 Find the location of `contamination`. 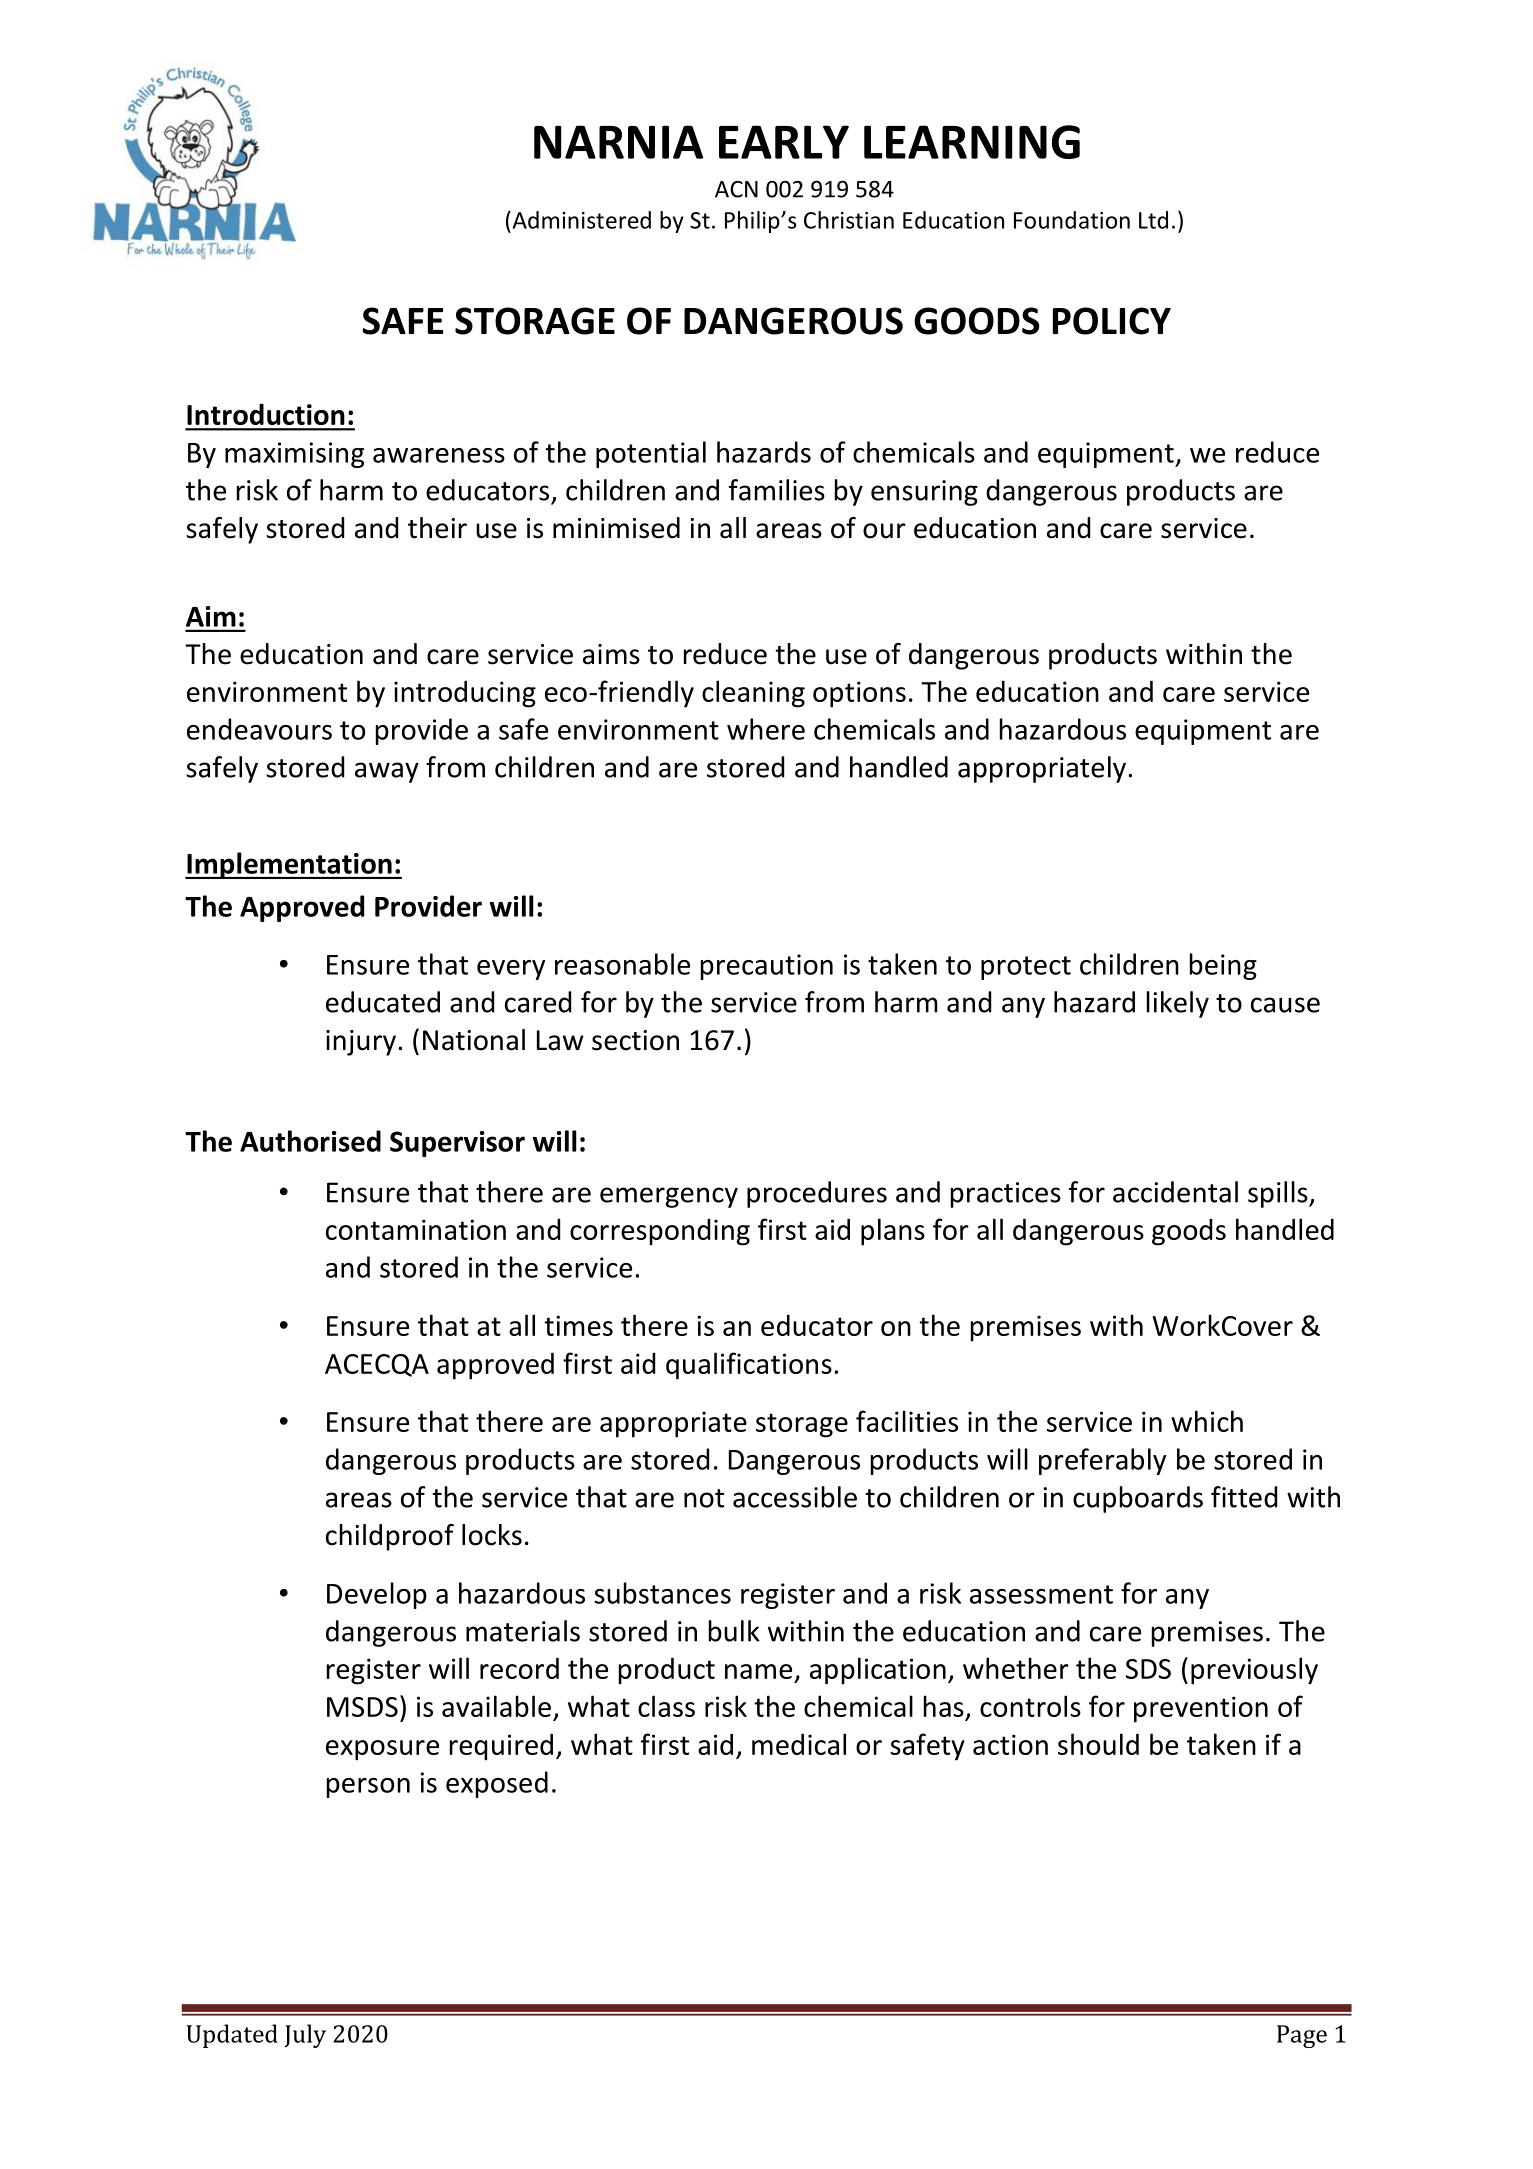

contamination is located at coordinates (416, 1229).
